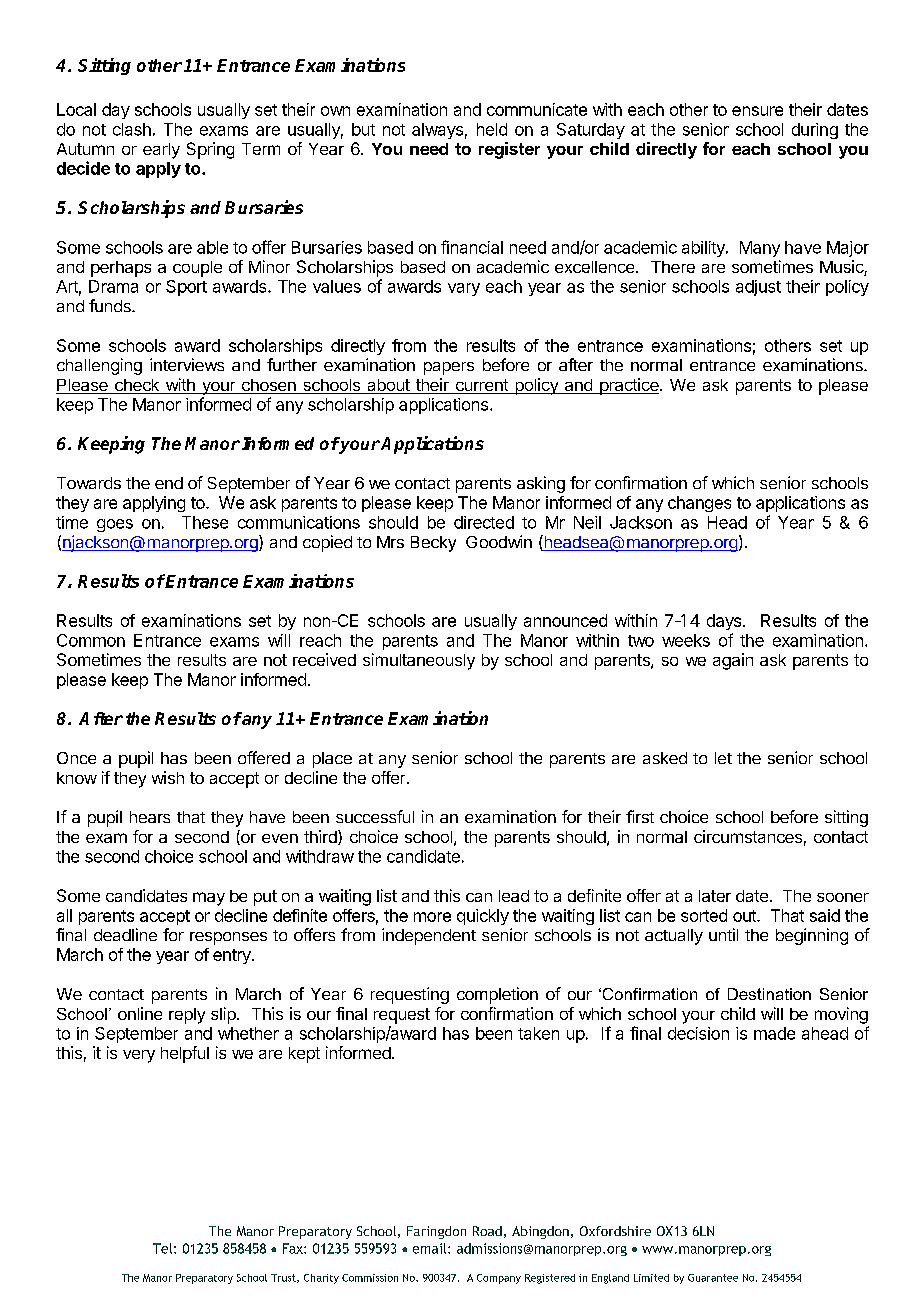  What do you see at coordinates (713, 1278) in the page?
I see `Guarantee` at bounding box center [713, 1278].
